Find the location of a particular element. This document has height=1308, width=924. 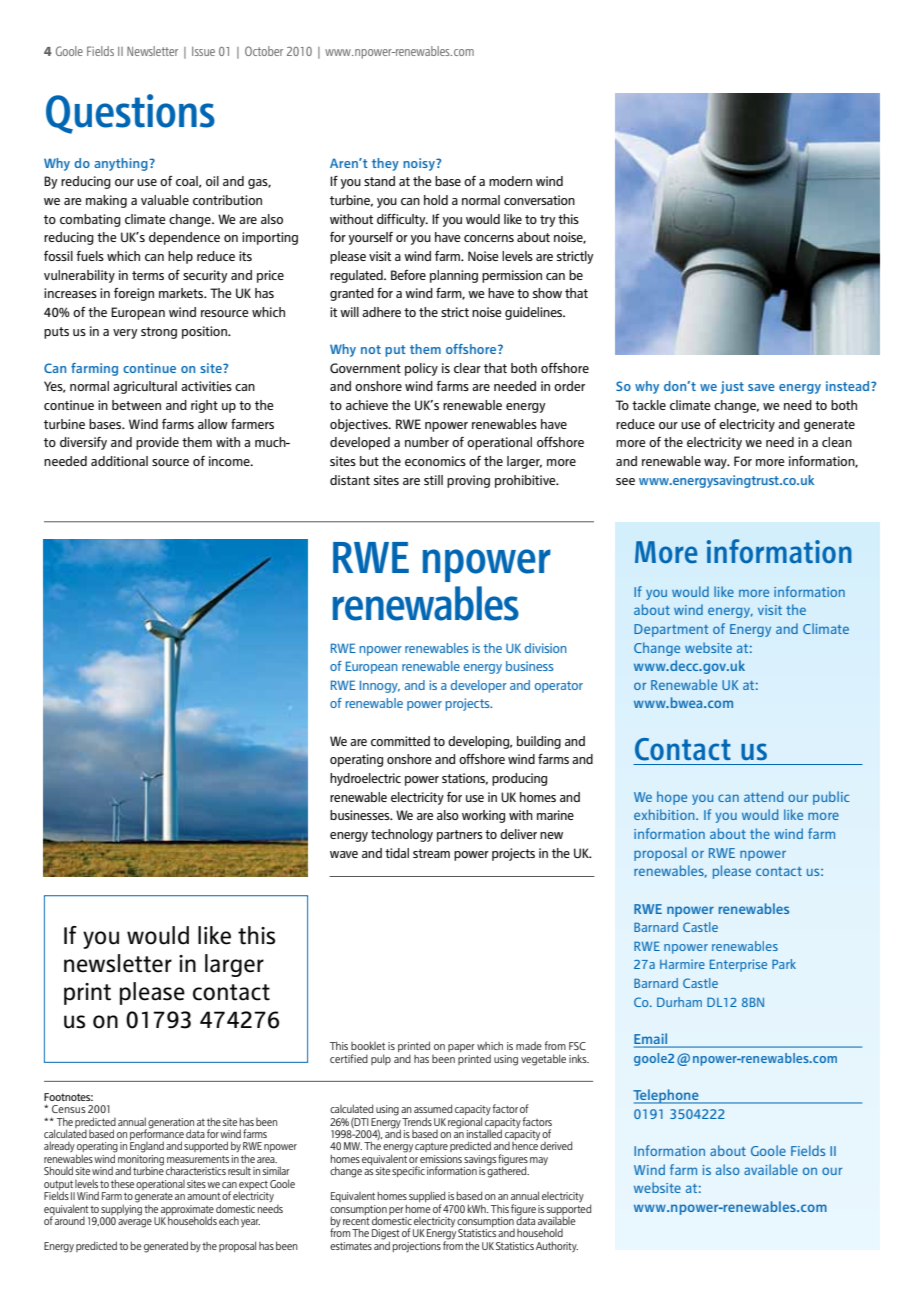

Department is located at coordinates (671, 630).
